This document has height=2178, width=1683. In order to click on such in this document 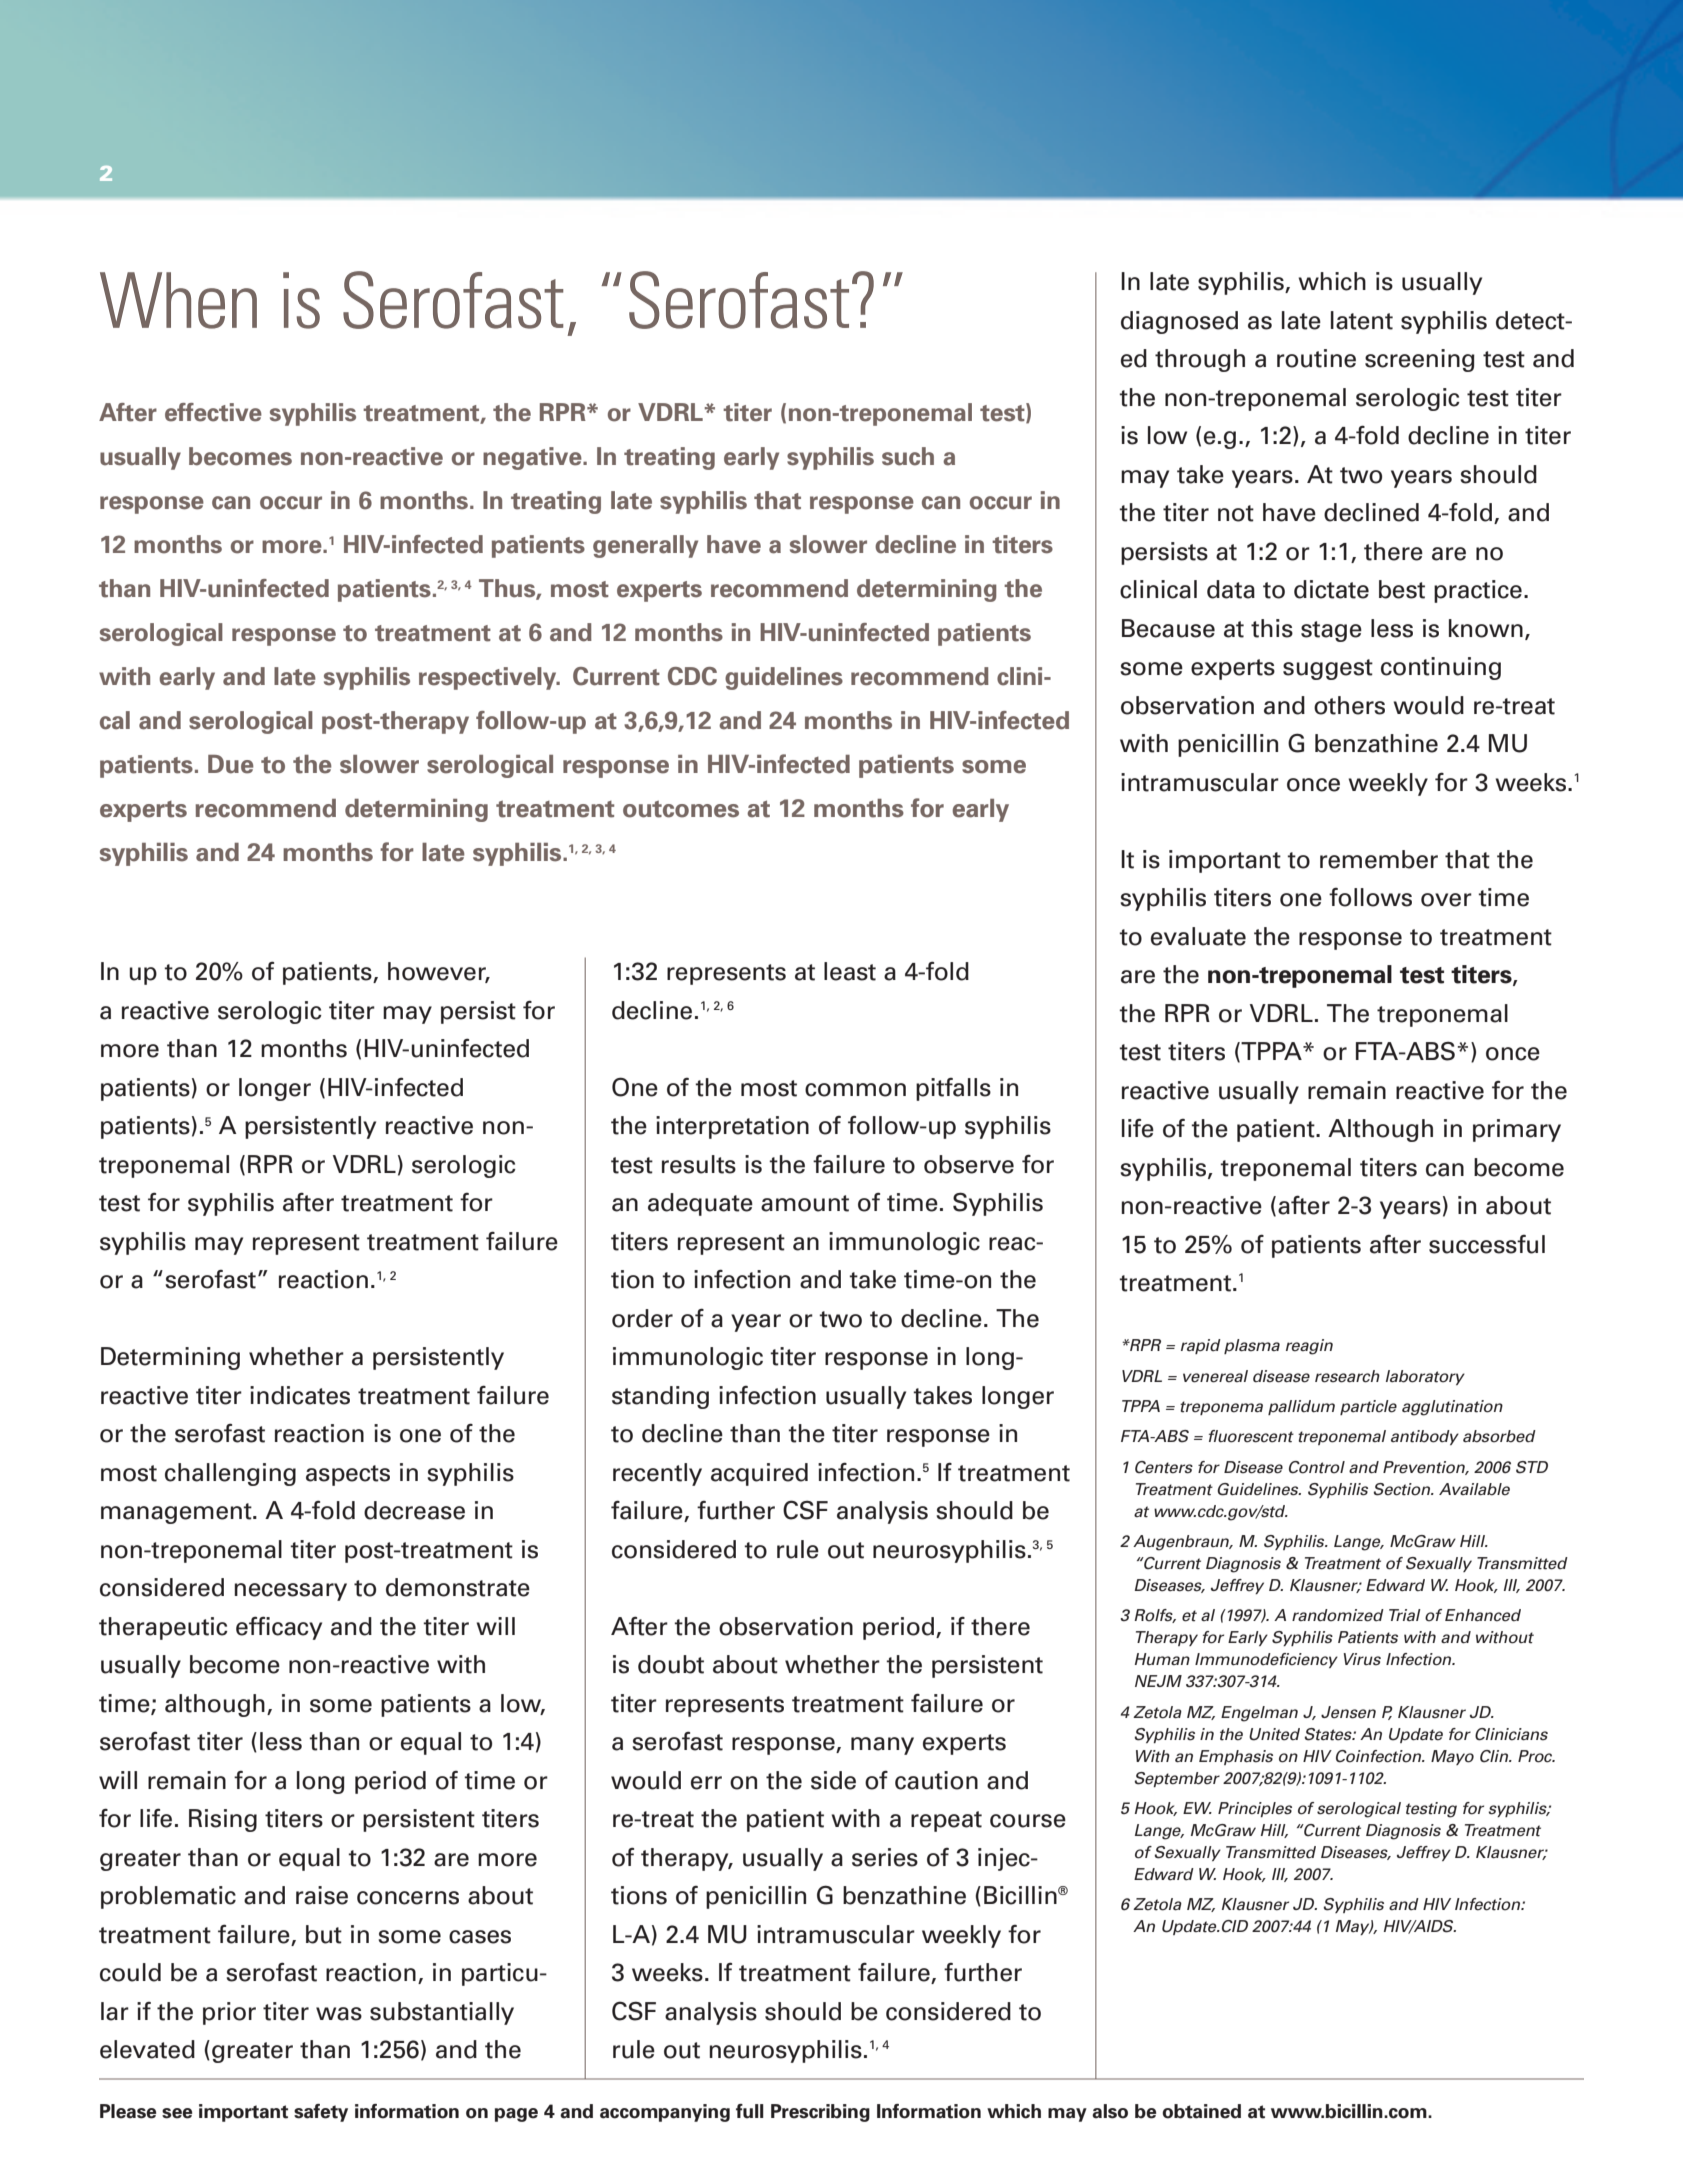, I will do `click(908, 456)`.
